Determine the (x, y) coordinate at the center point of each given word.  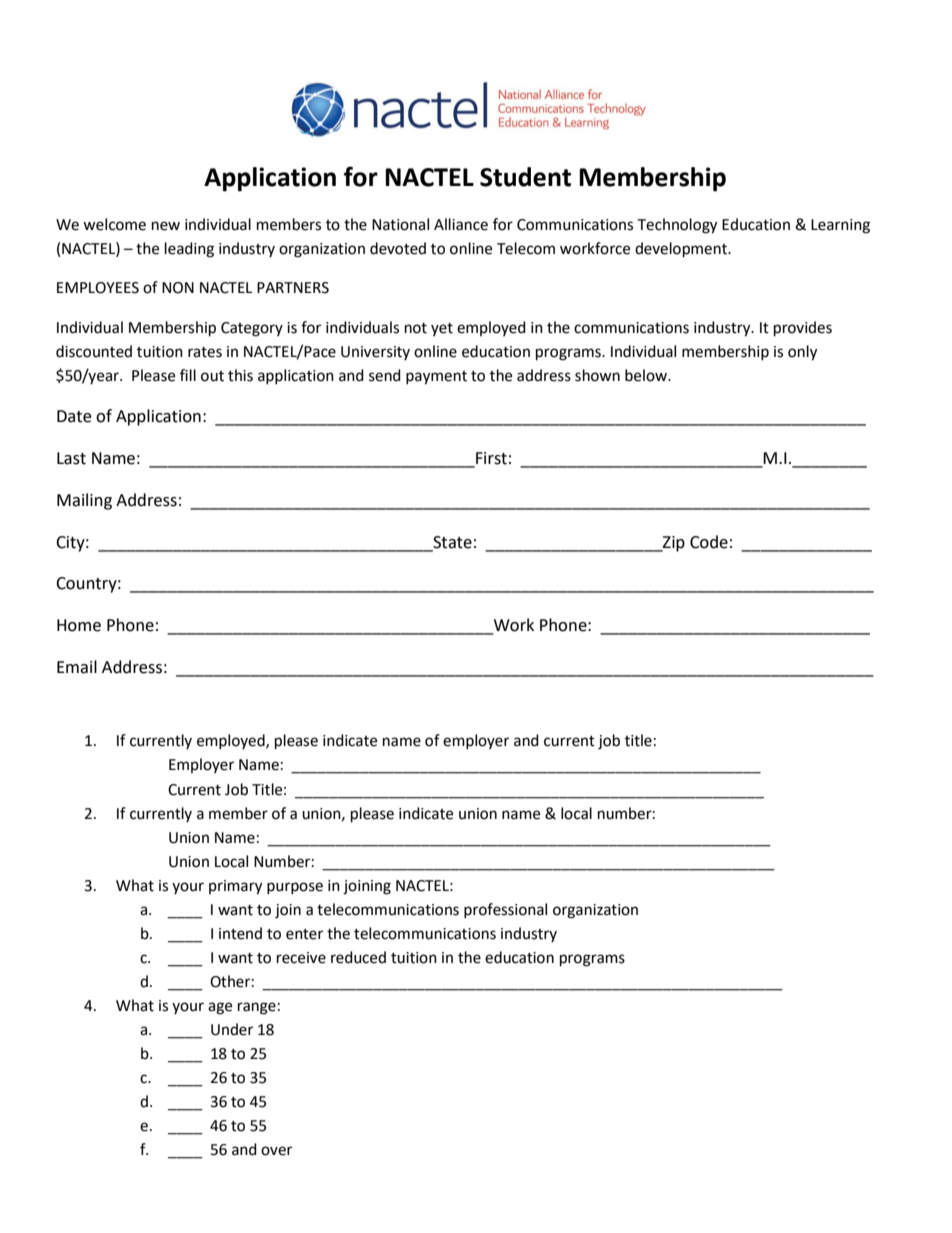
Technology (677, 226)
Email (77, 667)
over (276, 1151)
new (166, 226)
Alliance (461, 224)
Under (232, 1029)
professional (505, 910)
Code (709, 542)
